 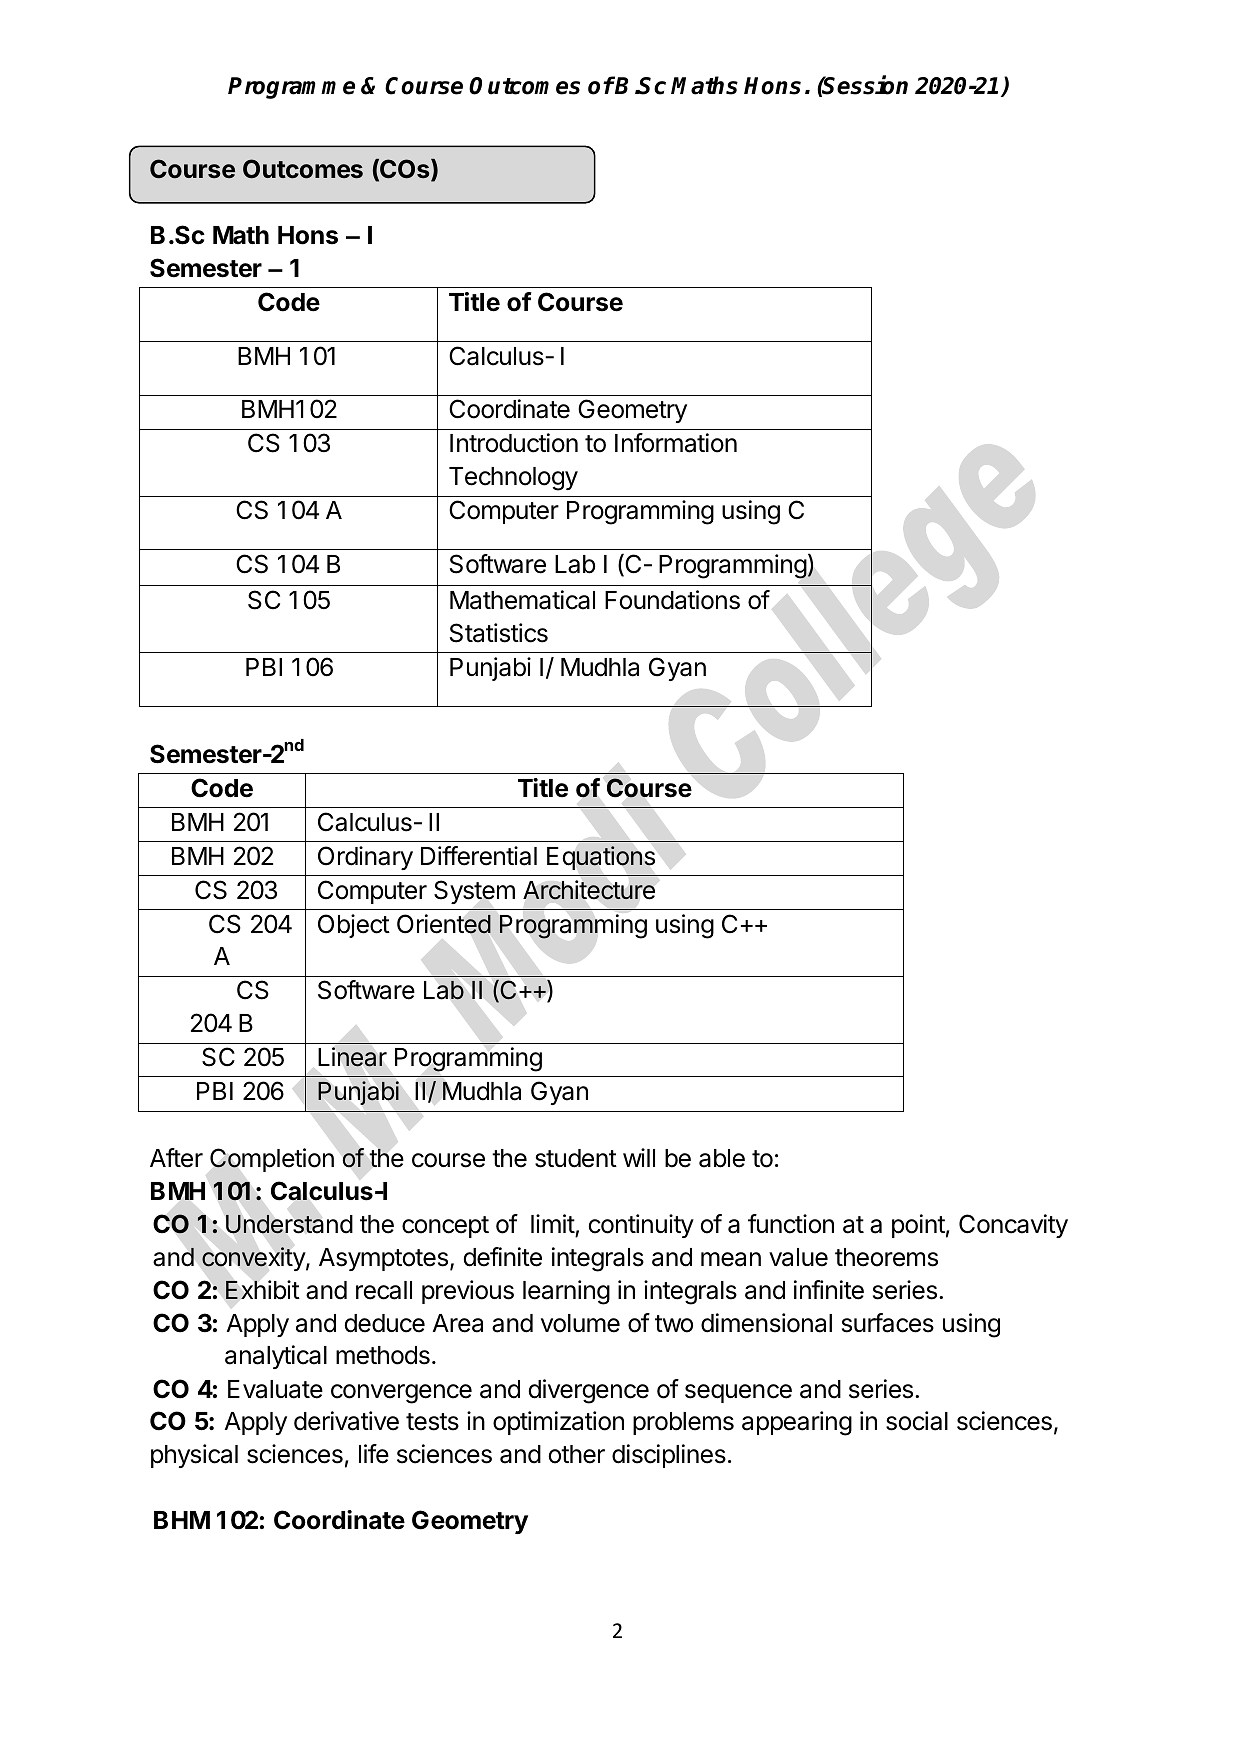 I want to click on Evaluate, so click(x=275, y=1389).
